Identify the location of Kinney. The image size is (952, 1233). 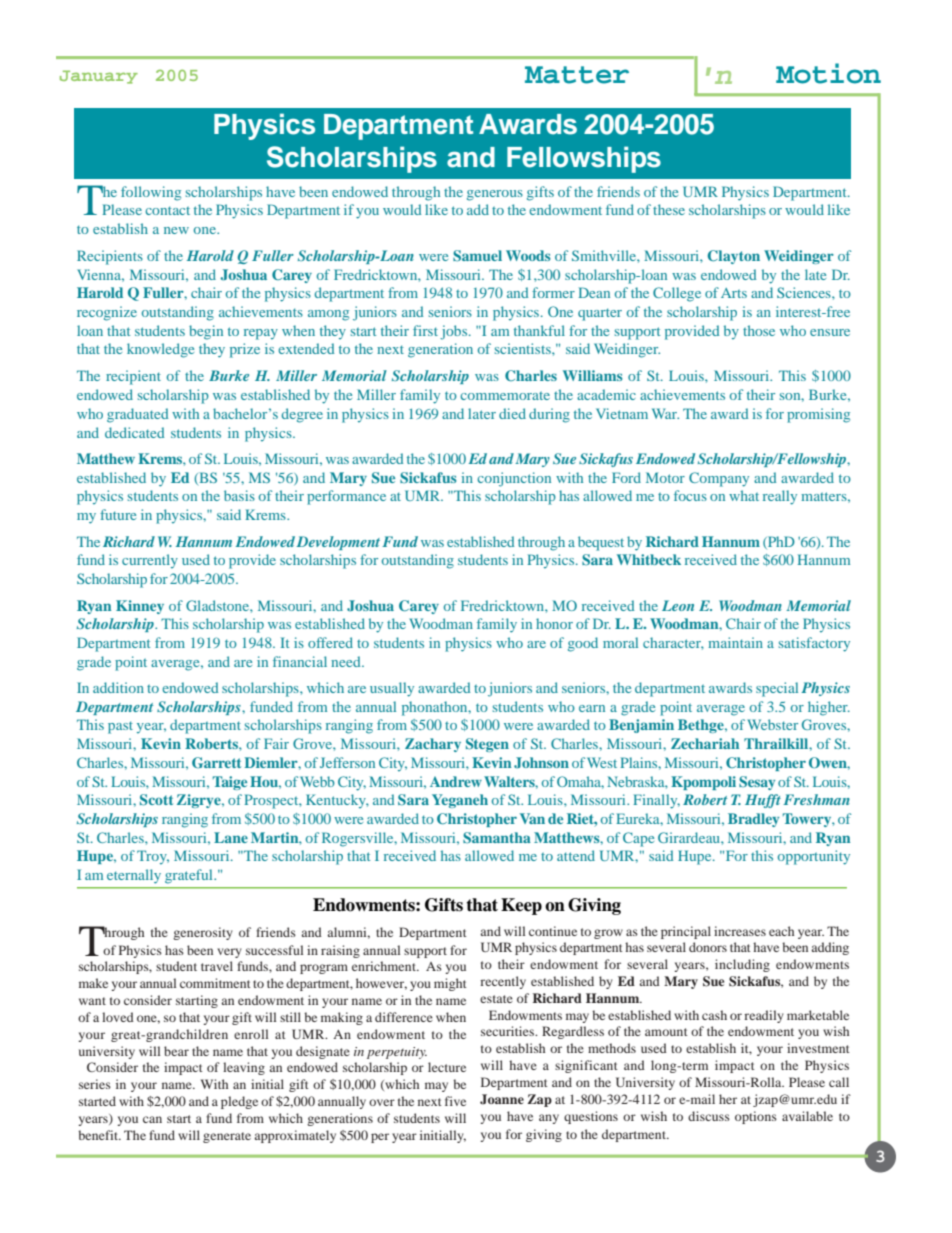
(140, 607).
